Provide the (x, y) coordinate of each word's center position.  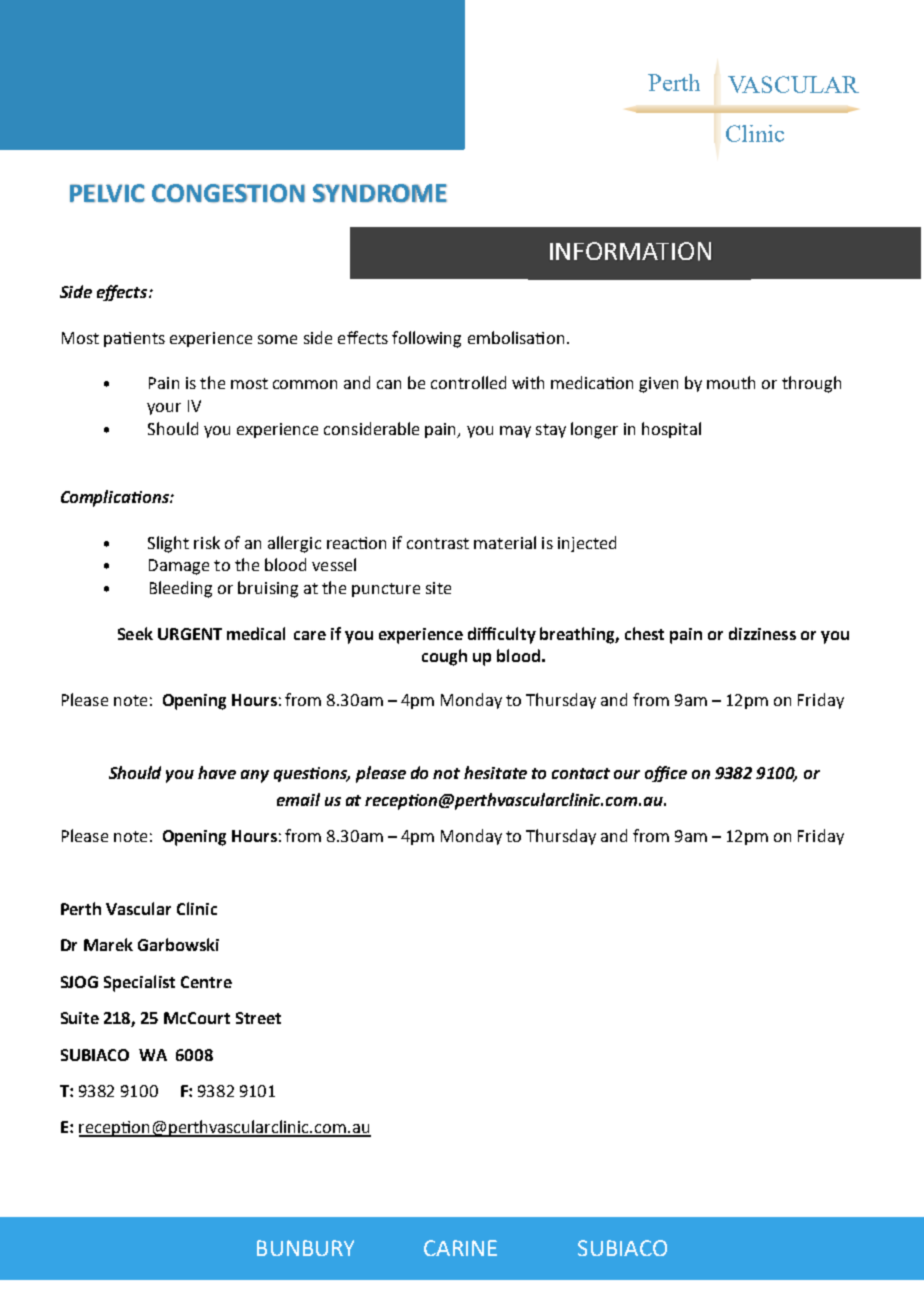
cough (444, 657)
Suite (80, 1018)
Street (258, 1018)
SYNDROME (380, 193)
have (217, 772)
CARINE (460, 1248)
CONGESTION (228, 193)
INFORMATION (630, 251)
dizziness (762, 633)
